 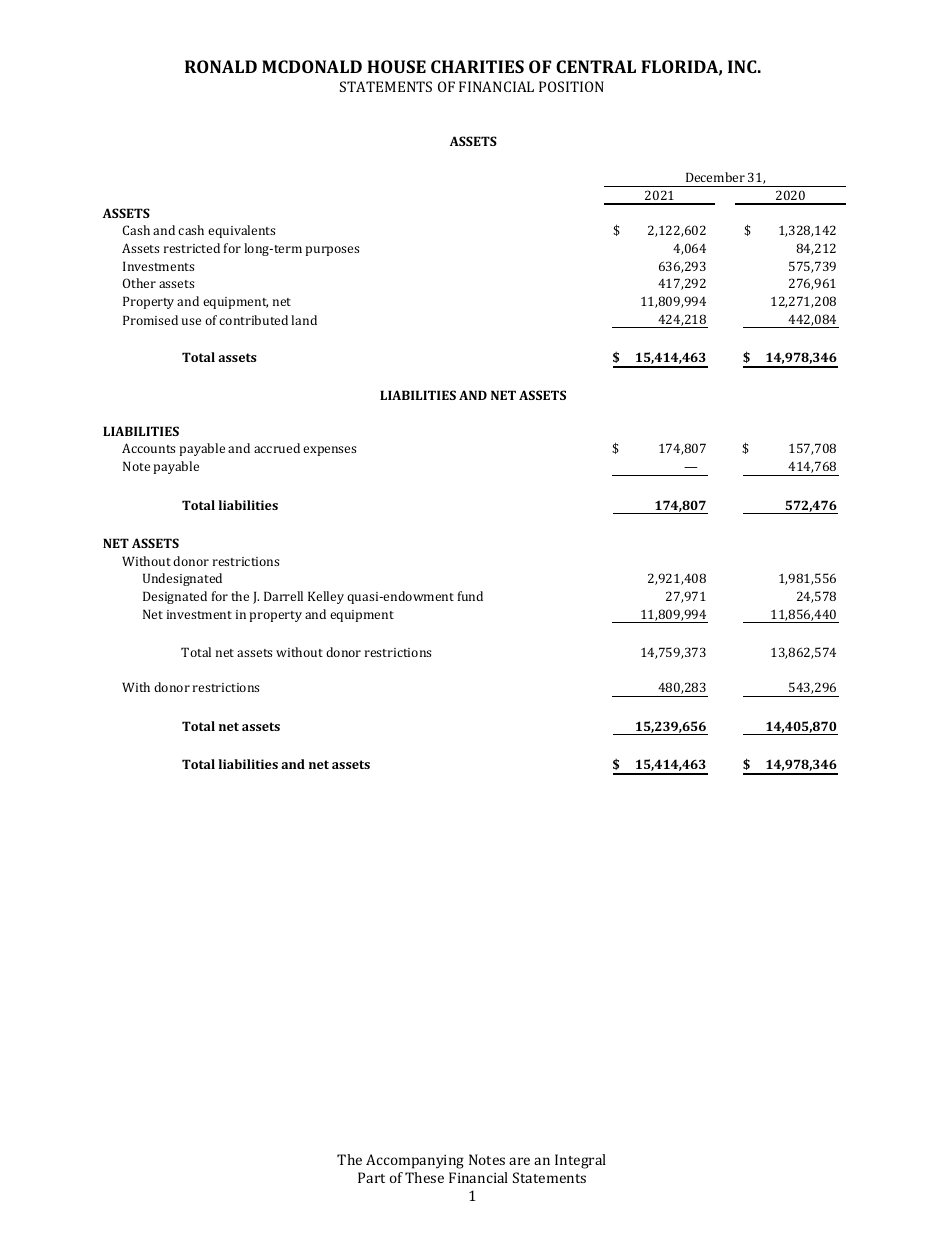 What do you see at coordinates (519, 1161) in the screenshot?
I see `are` at bounding box center [519, 1161].
